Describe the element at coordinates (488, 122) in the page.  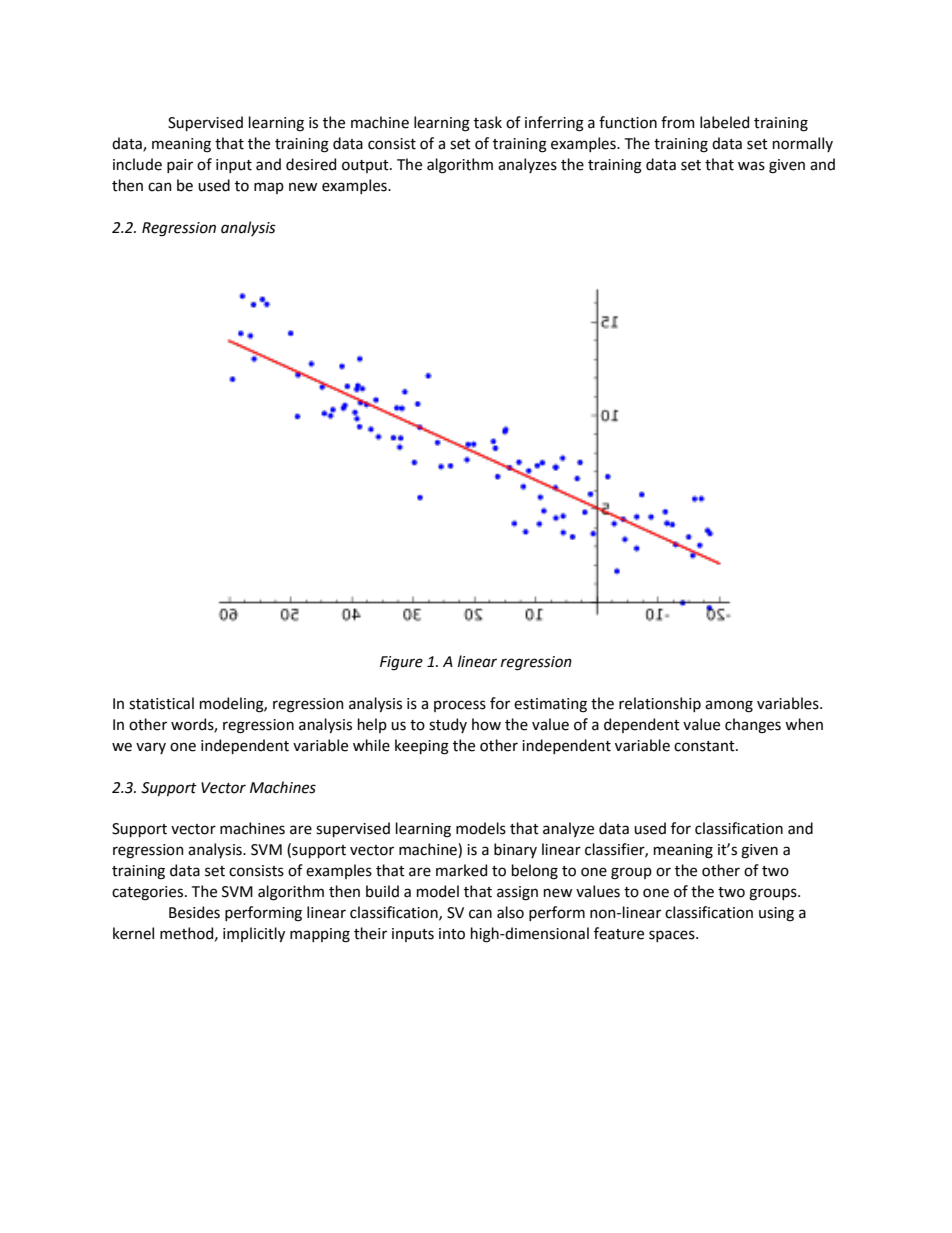
I see `task` at that location.
